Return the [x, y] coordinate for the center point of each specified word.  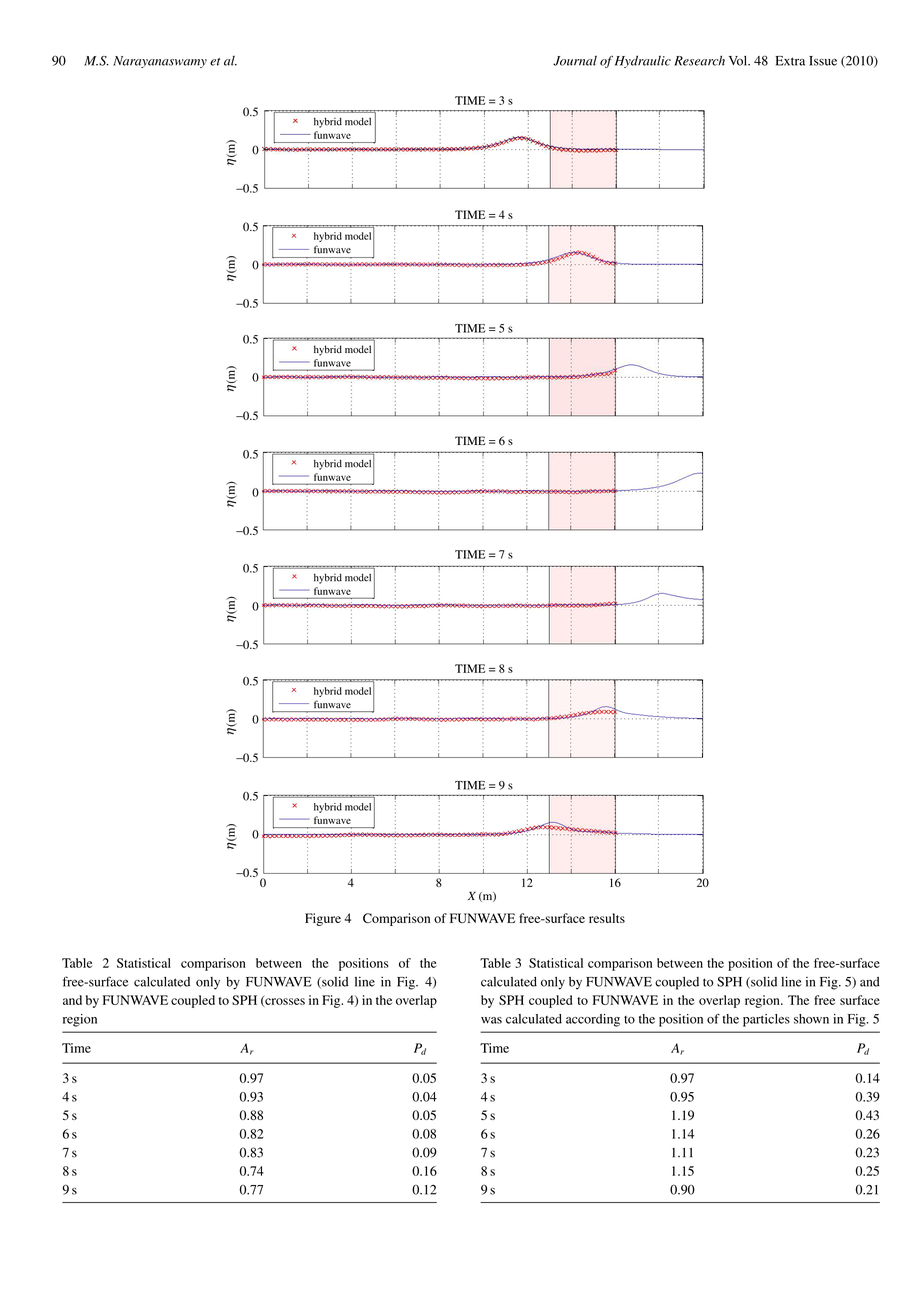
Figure [323, 919]
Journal [575, 61]
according [593, 1020]
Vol [739, 61]
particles [766, 1020]
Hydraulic [643, 61]
